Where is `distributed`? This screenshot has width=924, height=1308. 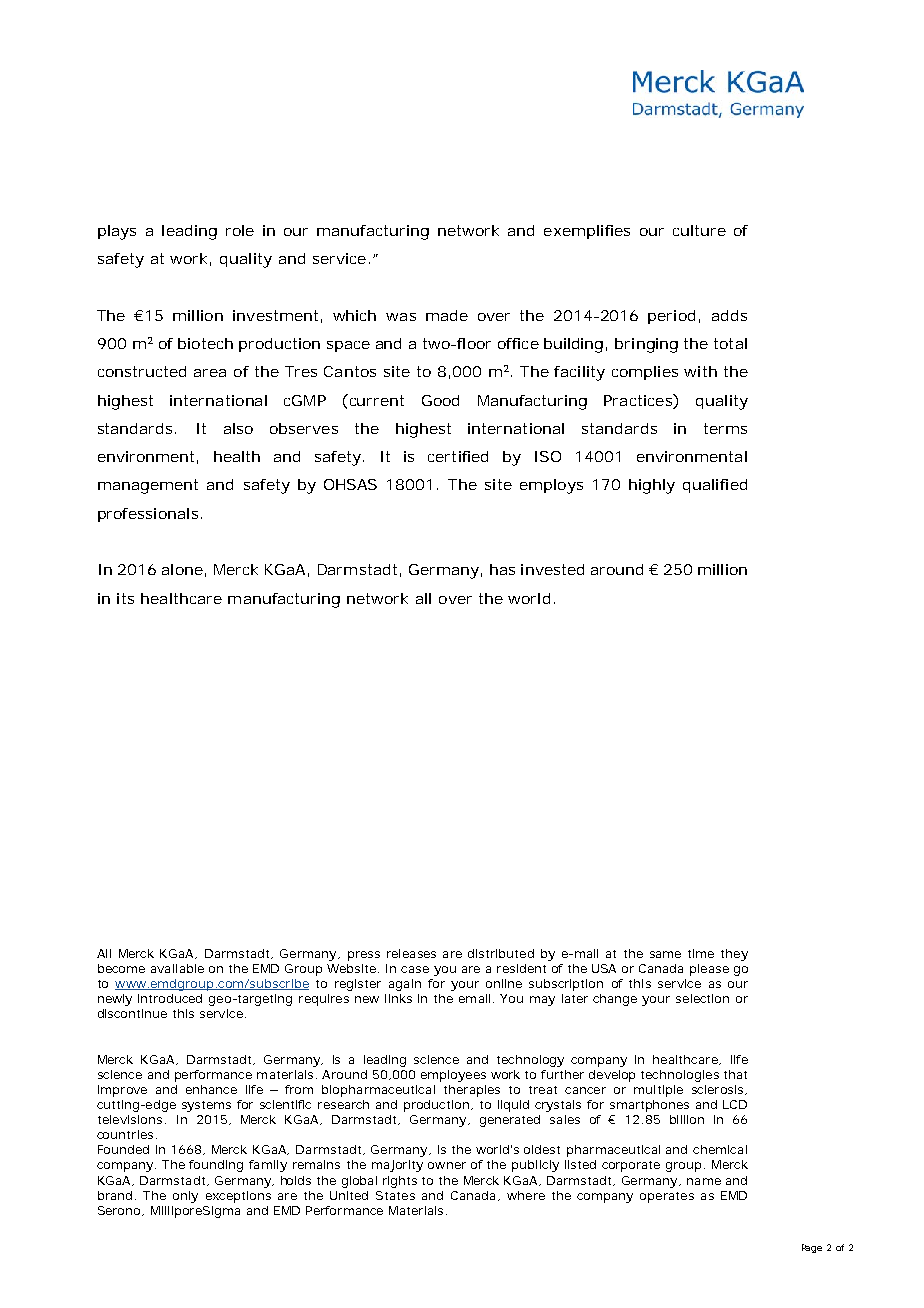 distributed is located at coordinates (501, 953).
